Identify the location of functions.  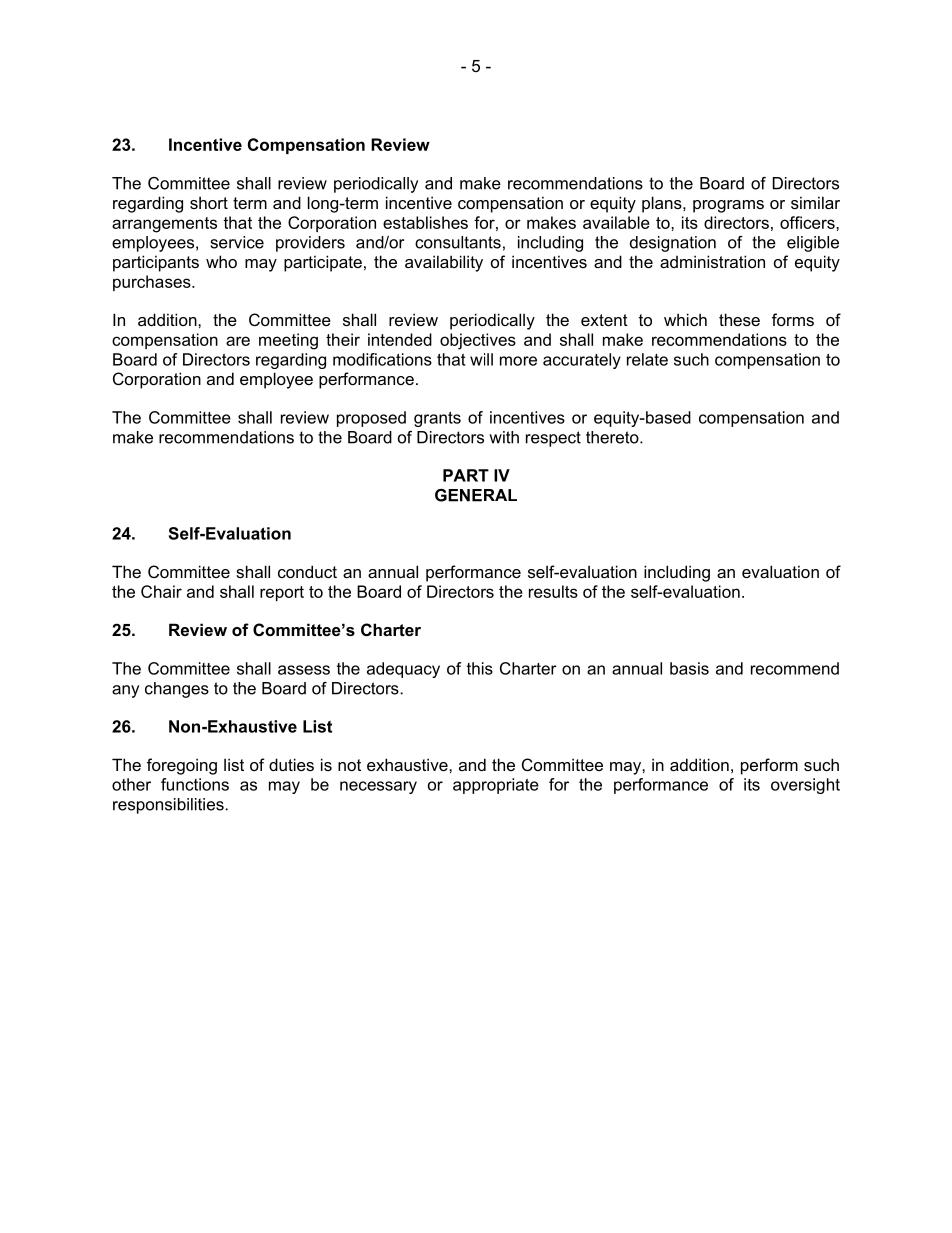
(195, 784).
